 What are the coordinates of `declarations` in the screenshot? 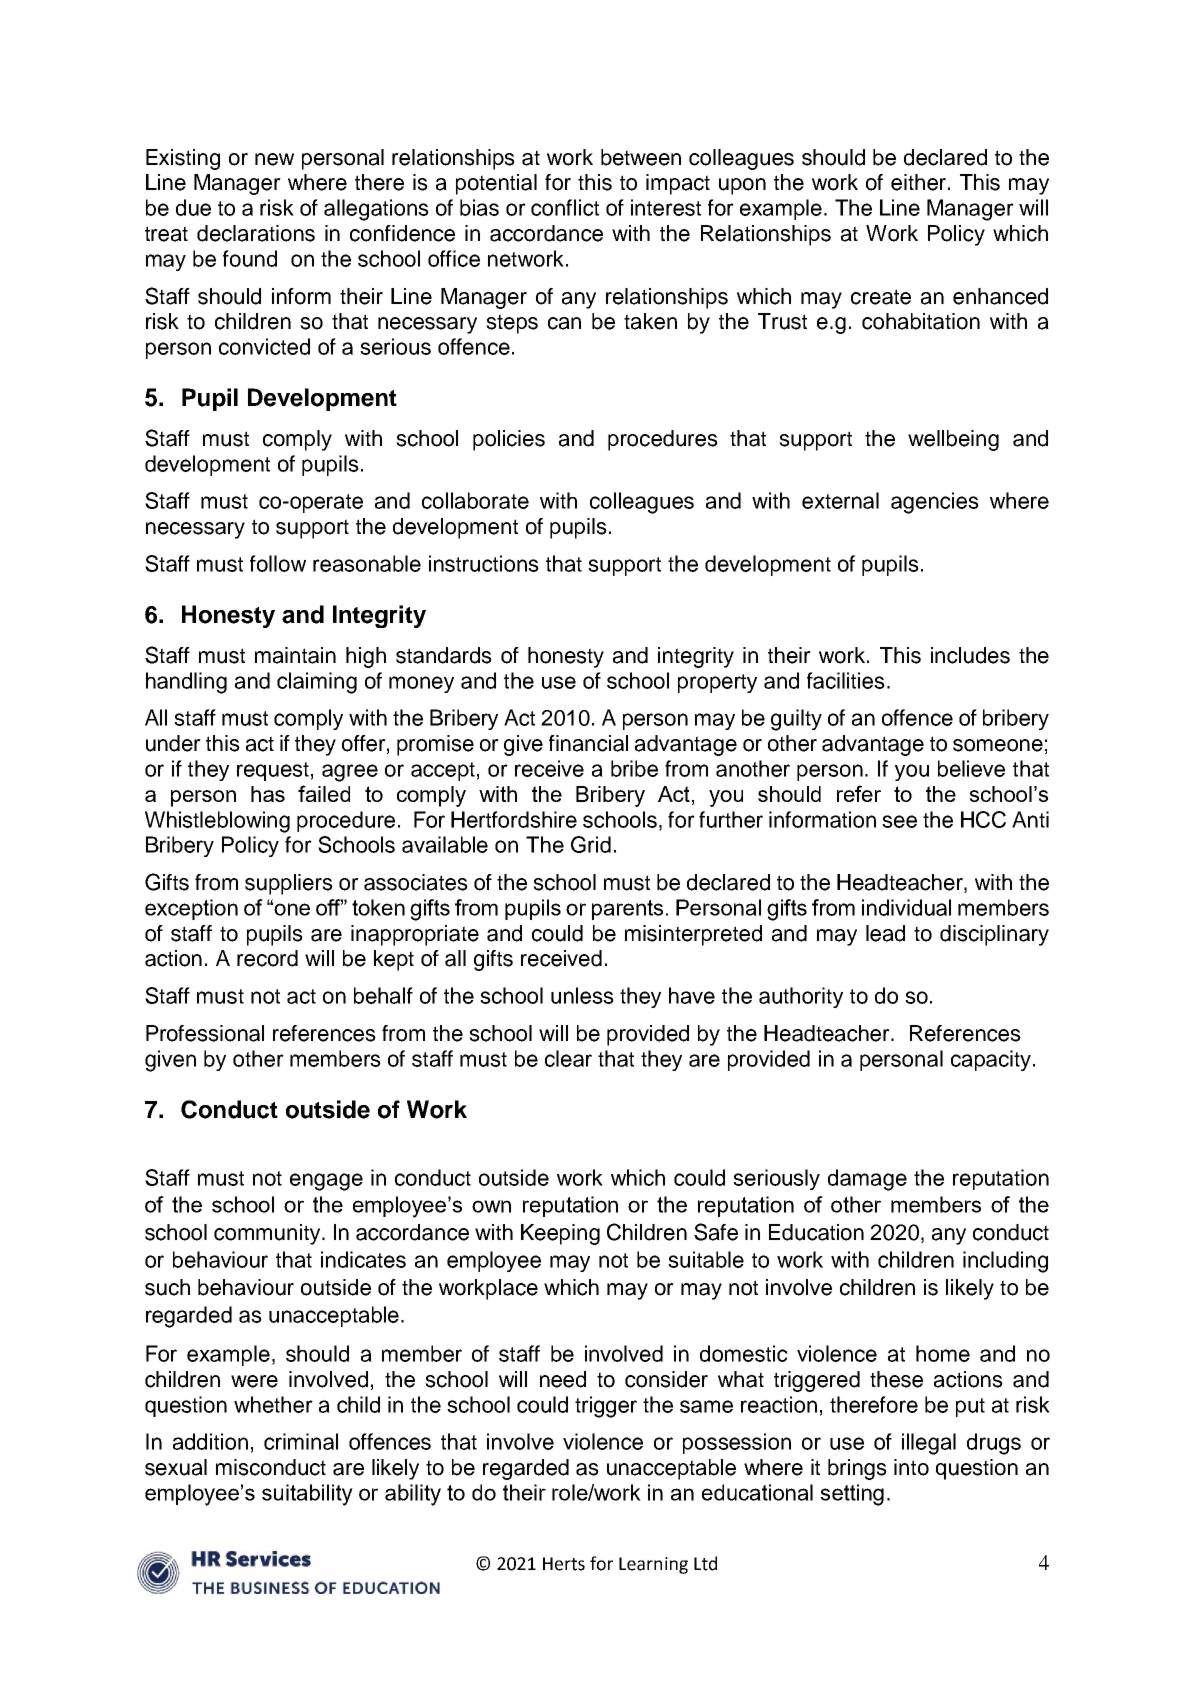 It's located at (256, 233).
